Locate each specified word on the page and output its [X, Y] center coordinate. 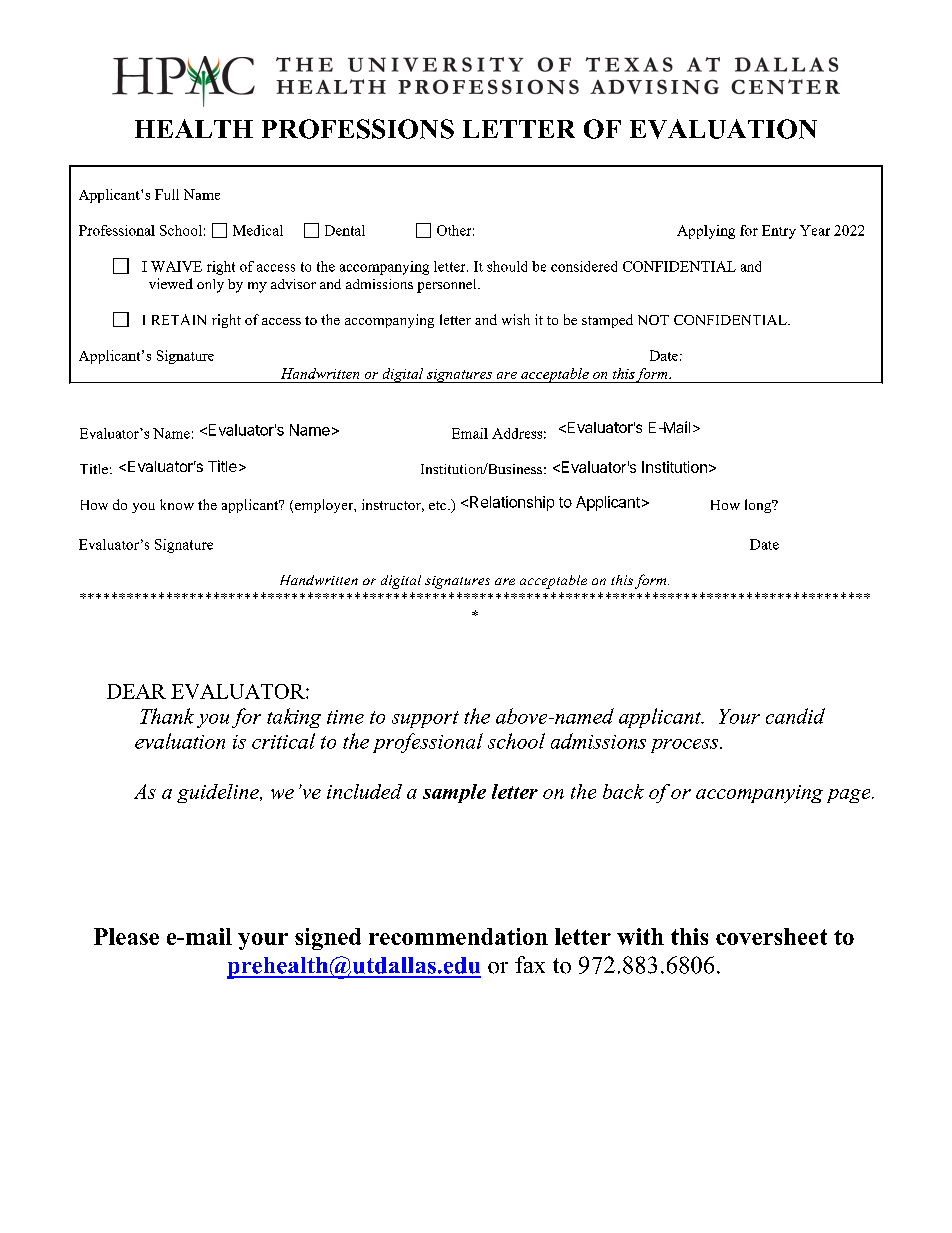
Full [167, 194]
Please [126, 936]
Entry [779, 232]
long [759, 506]
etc [439, 505]
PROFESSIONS [358, 129]
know [177, 504]
